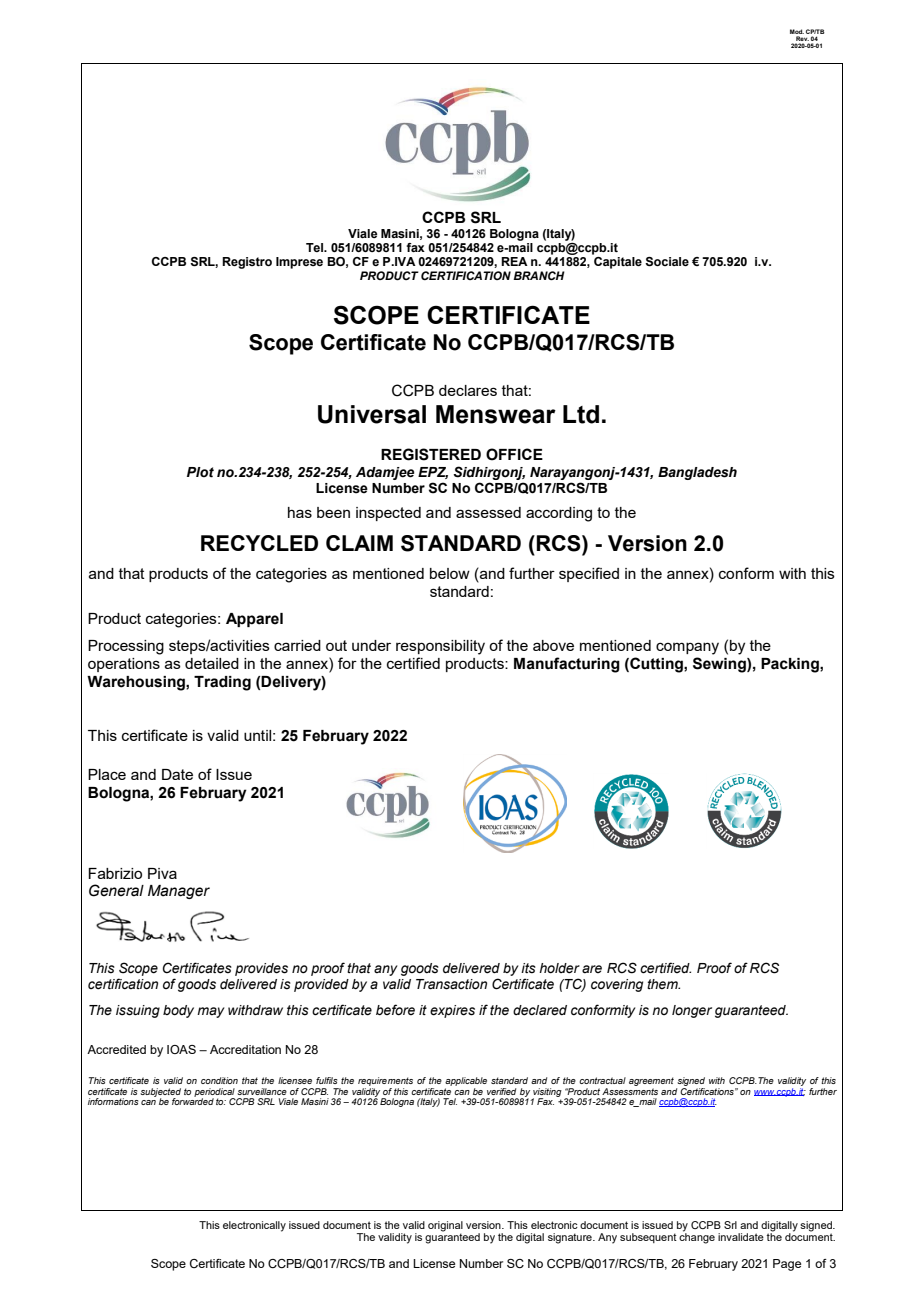  I want to click on Bangladesh, so click(697, 473).
